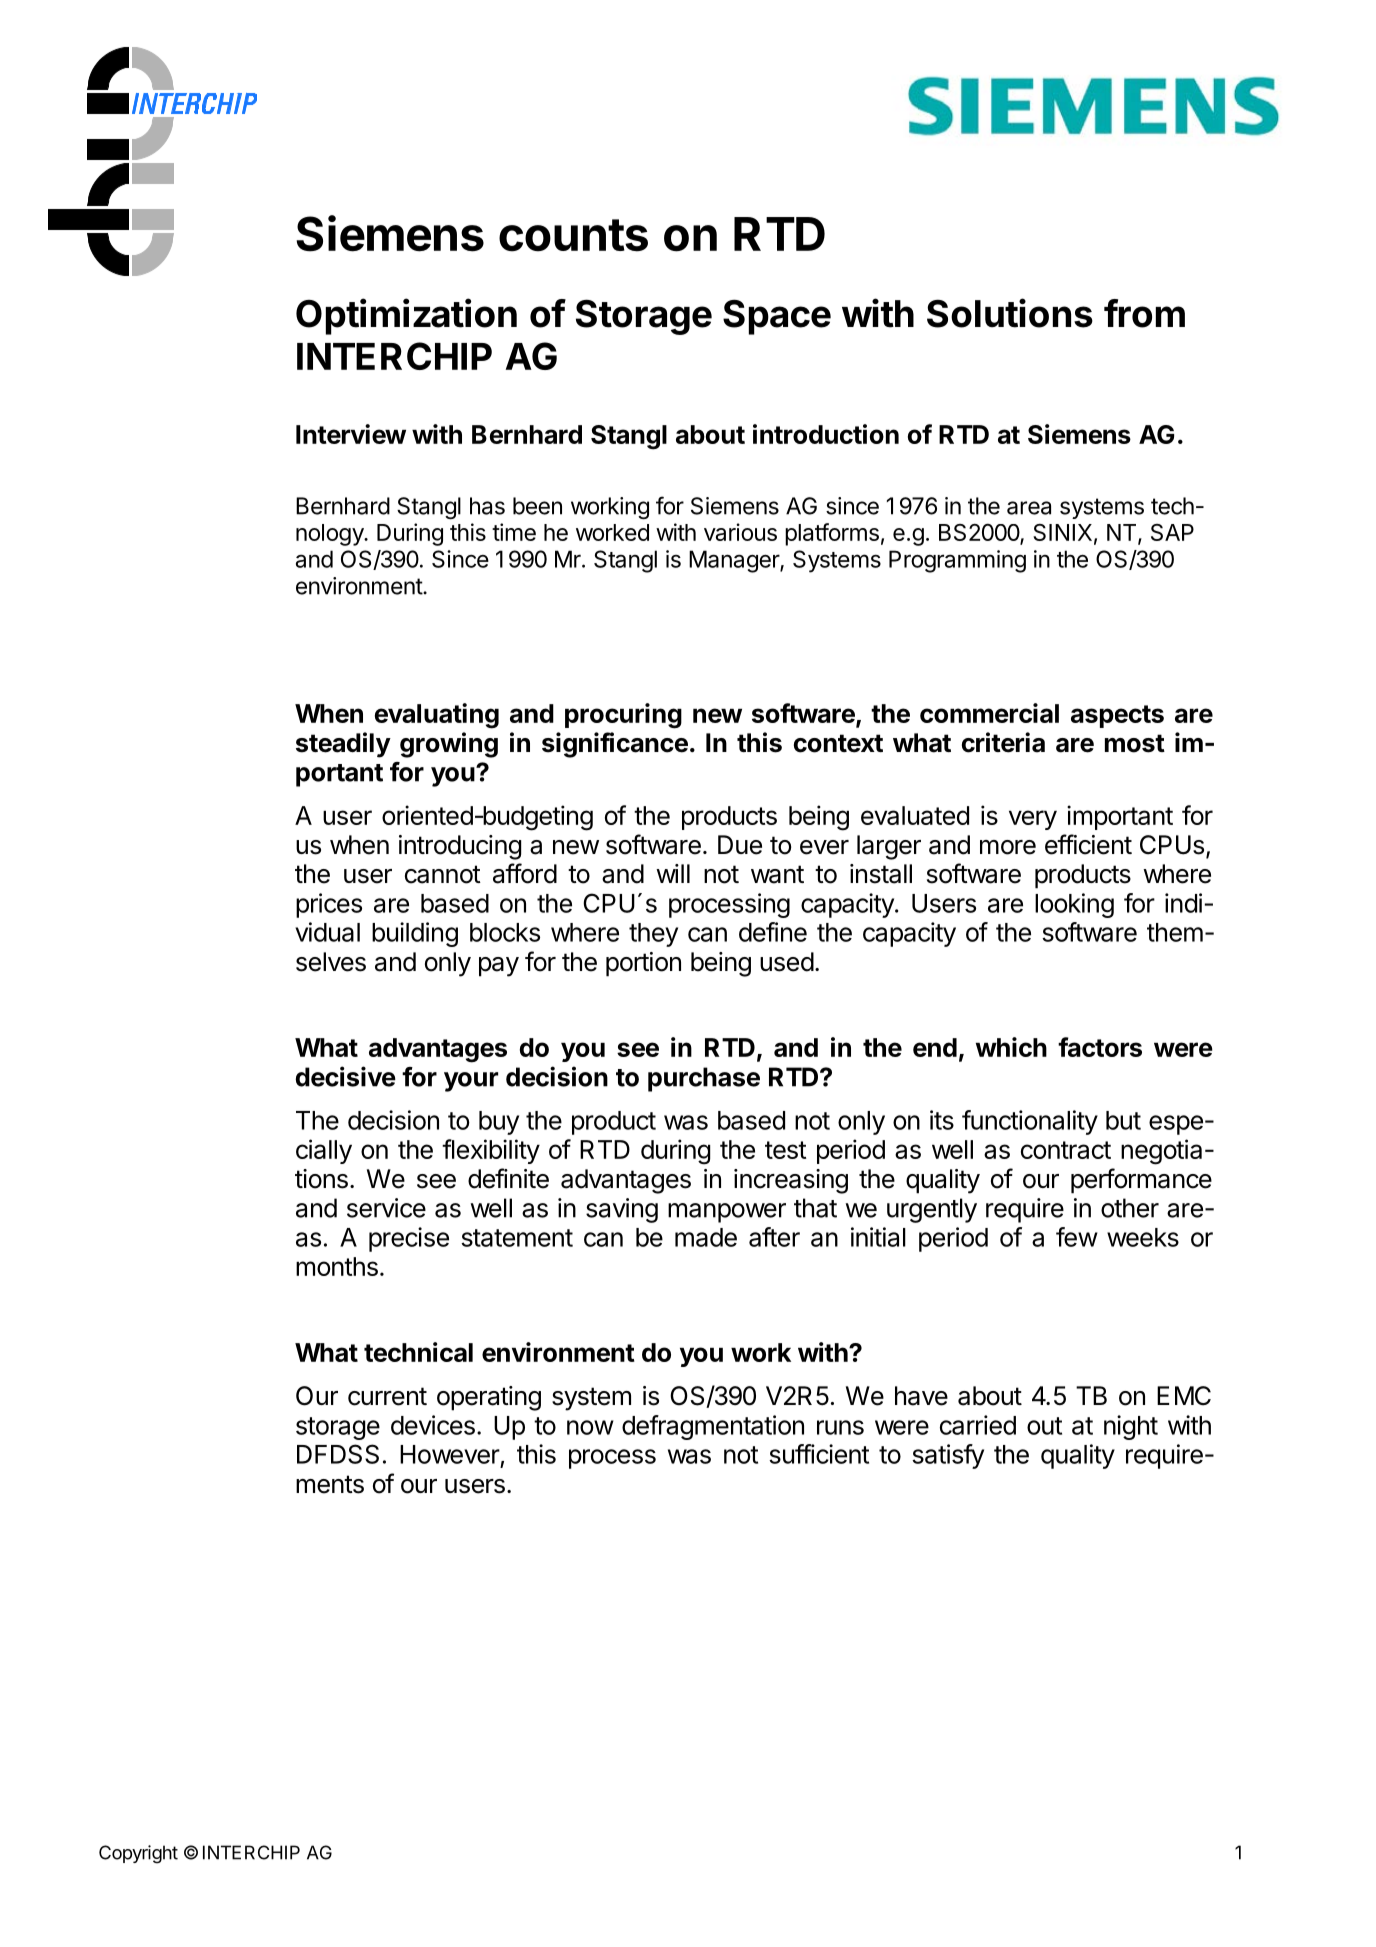 This screenshot has width=1376, height=1947. I want to click on steadily, so click(343, 745).
